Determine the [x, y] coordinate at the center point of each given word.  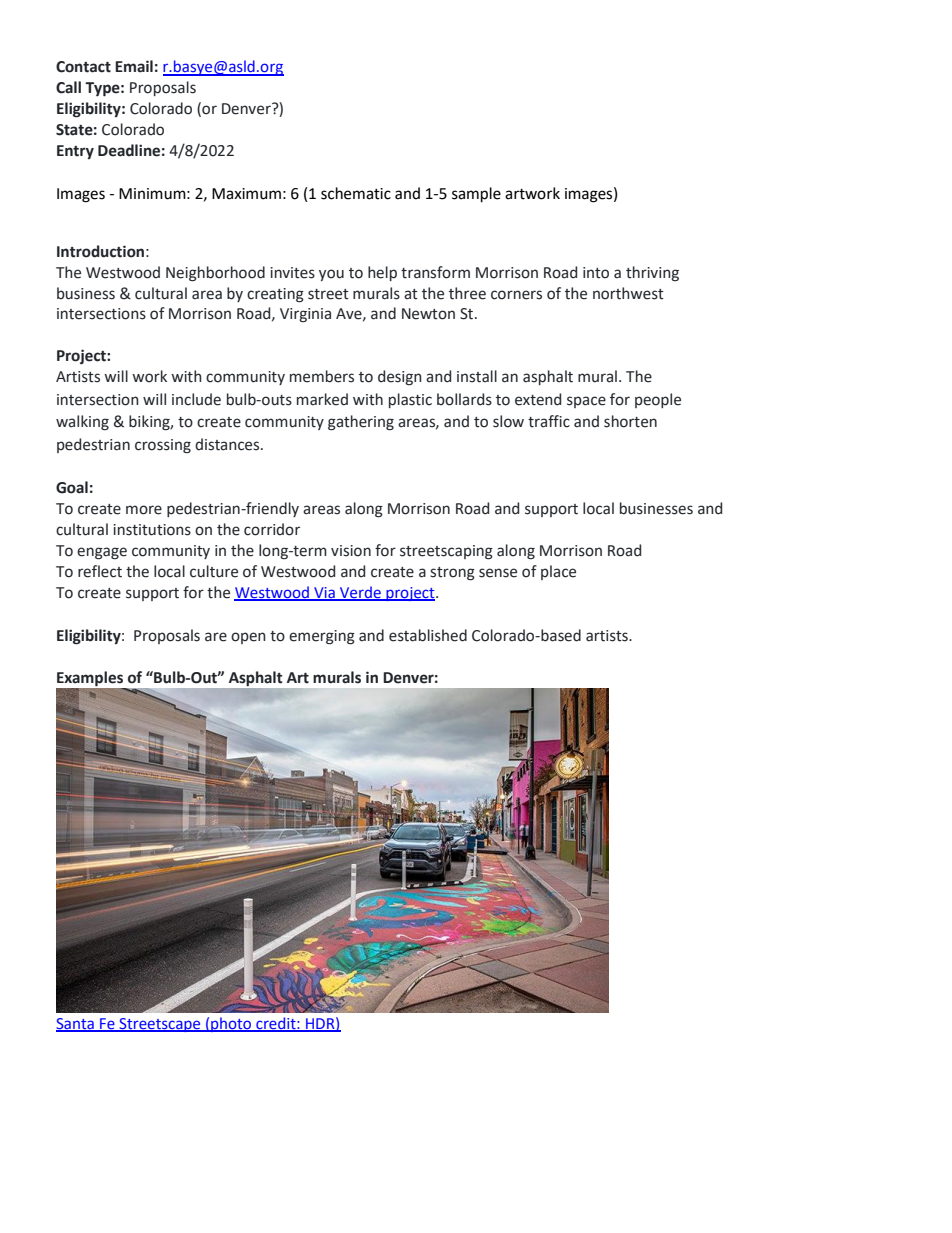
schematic [356, 193]
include [196, 399]
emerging [322, 637]
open [248, 638]
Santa [76, 1024]
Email [134, 66]
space [586, 402]
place [558, 572]
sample [476, 195]
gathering [361, 423]
